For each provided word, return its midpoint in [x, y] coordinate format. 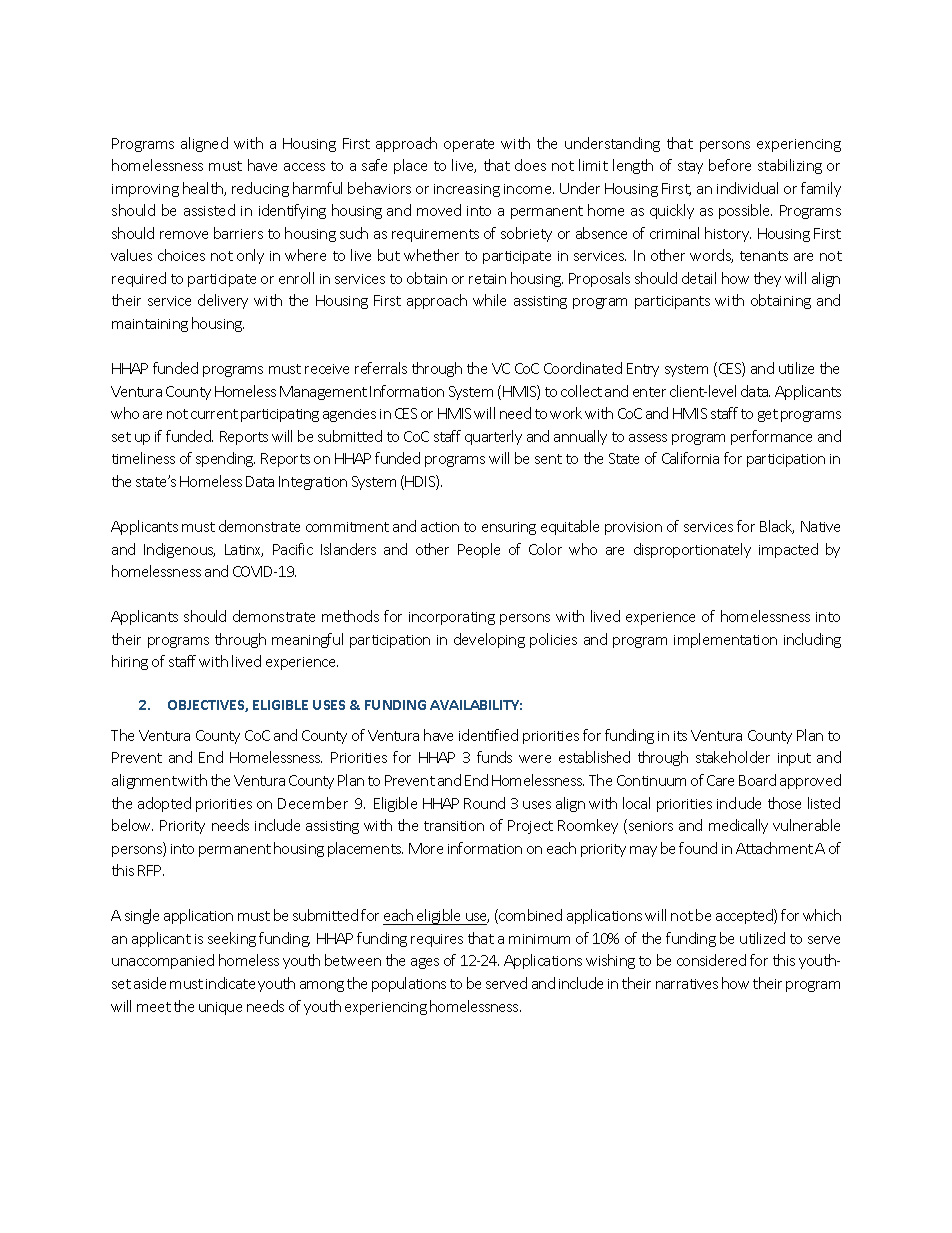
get [768, 415]
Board [757, 780]
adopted [164, 804]
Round [484, 803]
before [730, 165]
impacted [788, 550]
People [479, 550]
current [214, 414]
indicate [230, 983]
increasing [467, 190]
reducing [260, 189]
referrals [381, 368]
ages [425, 963]
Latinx [244, 550]
